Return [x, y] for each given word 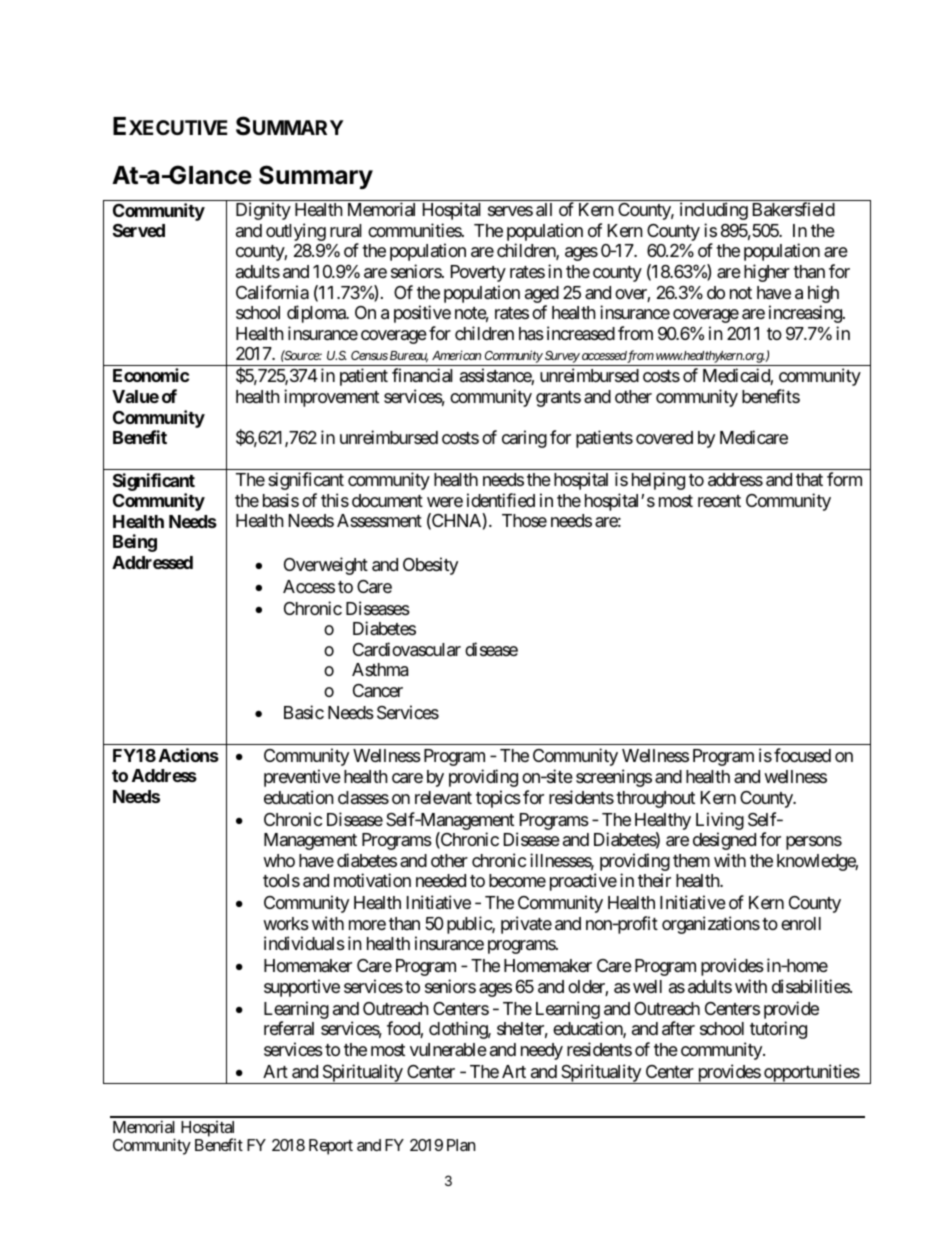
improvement [331, 398]
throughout [655, 799]
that [809, 480]
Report [331, 1147]
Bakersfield [794, 209]
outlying [296, 232]
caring [524, 439]
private [526, 925]
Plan [461, 1145]
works [286, 923]
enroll [801, 923]
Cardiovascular [407, 649]
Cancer [378, 690]
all [544, 210]
